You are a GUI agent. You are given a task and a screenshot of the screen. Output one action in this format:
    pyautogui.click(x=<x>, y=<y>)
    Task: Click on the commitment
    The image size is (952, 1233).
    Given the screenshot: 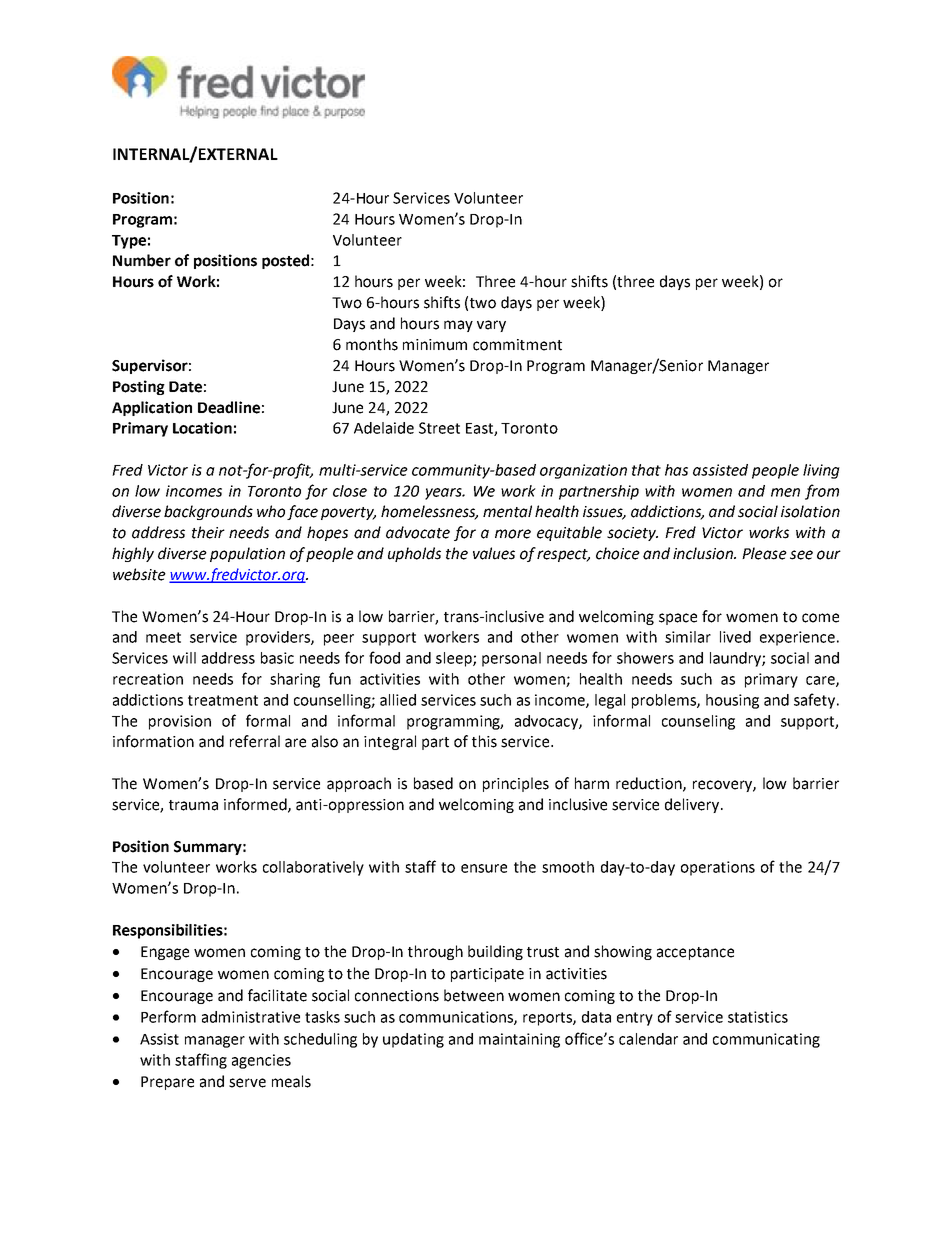 What is the action you would take?
    pyautogui.click(x=517, y=345)
